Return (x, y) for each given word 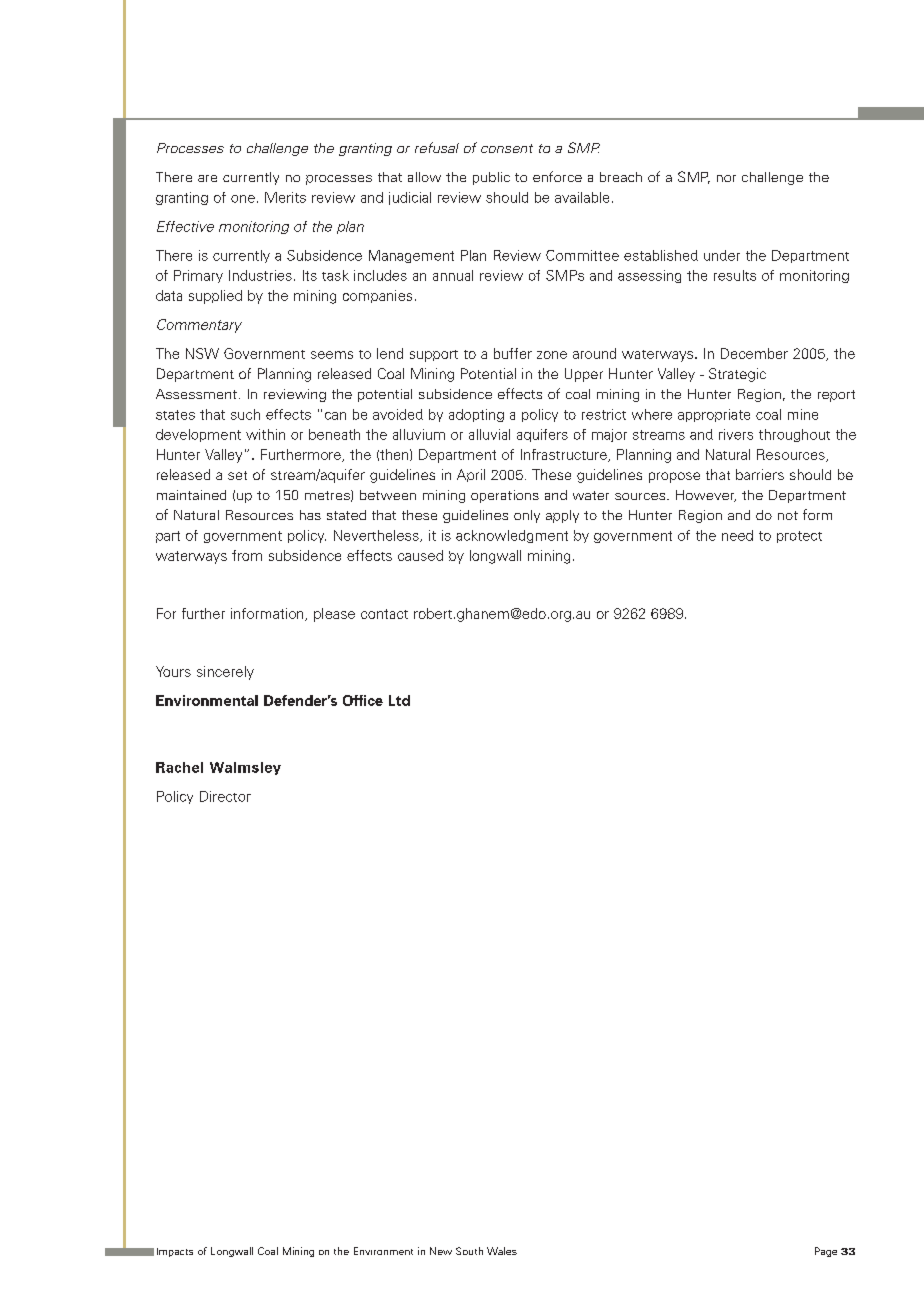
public (491, 178)
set (237, 475)
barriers (760, 474)
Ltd (399, 700)
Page (826, 1252)
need (737, 535)
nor (726, 178)
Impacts (175, 1252)
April (471, 475)
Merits (285, 197)
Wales (502, 1251)
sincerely (225, 673)
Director (225, 796)
